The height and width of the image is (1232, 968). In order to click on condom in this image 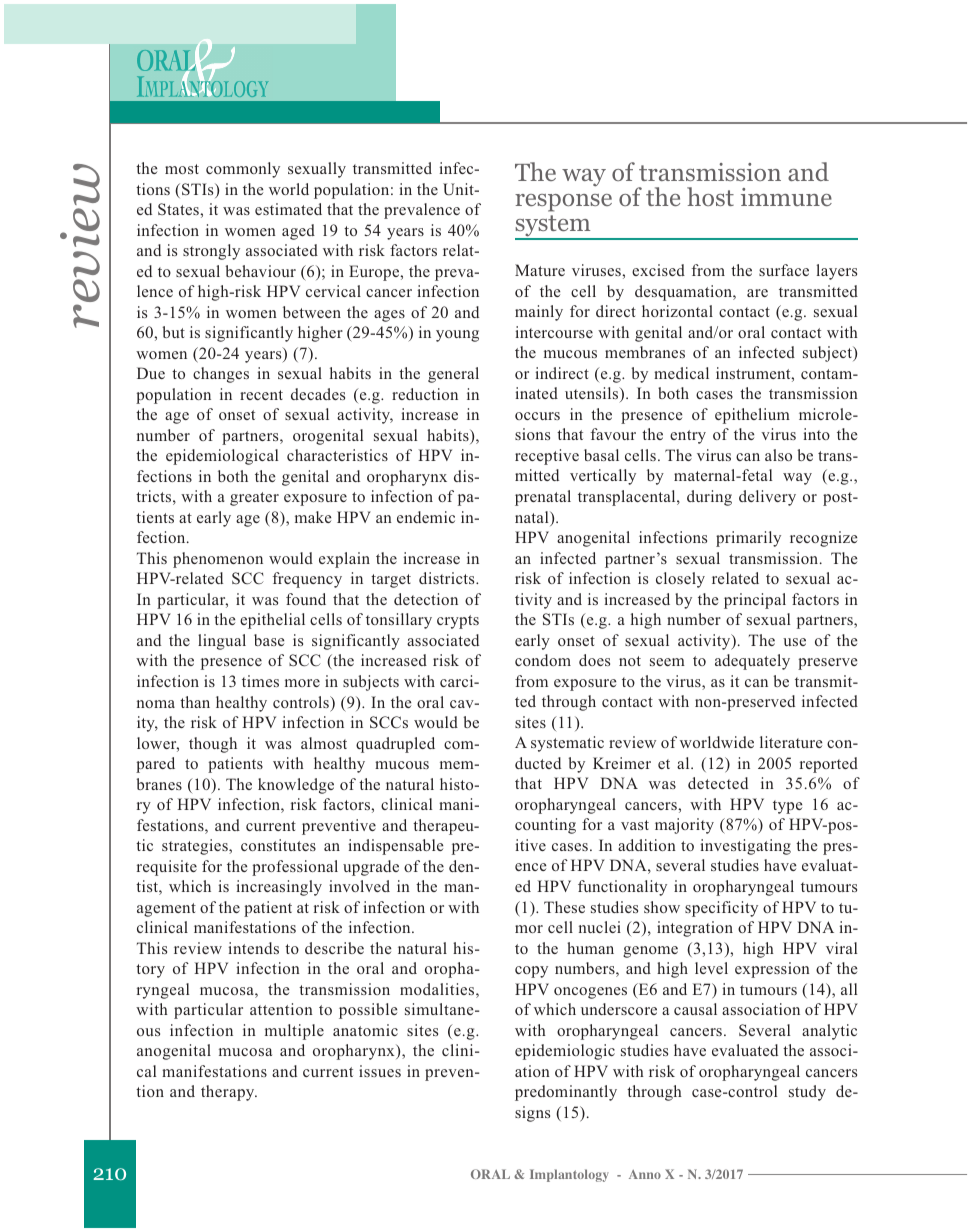, I will do `click(543, 660)`.
